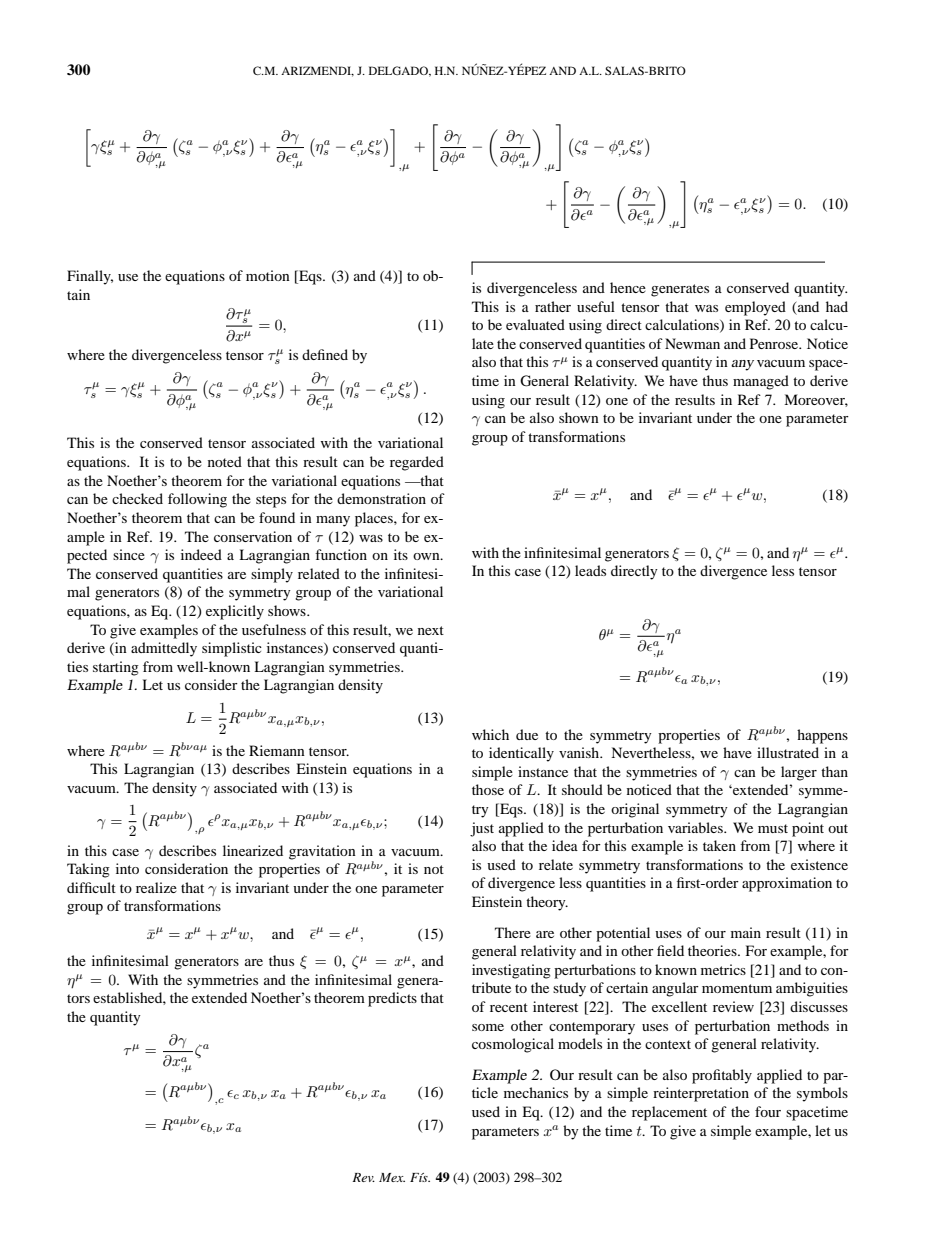 The image size is (952, 1233). I want to click on evaluated, so click(535, 324).
